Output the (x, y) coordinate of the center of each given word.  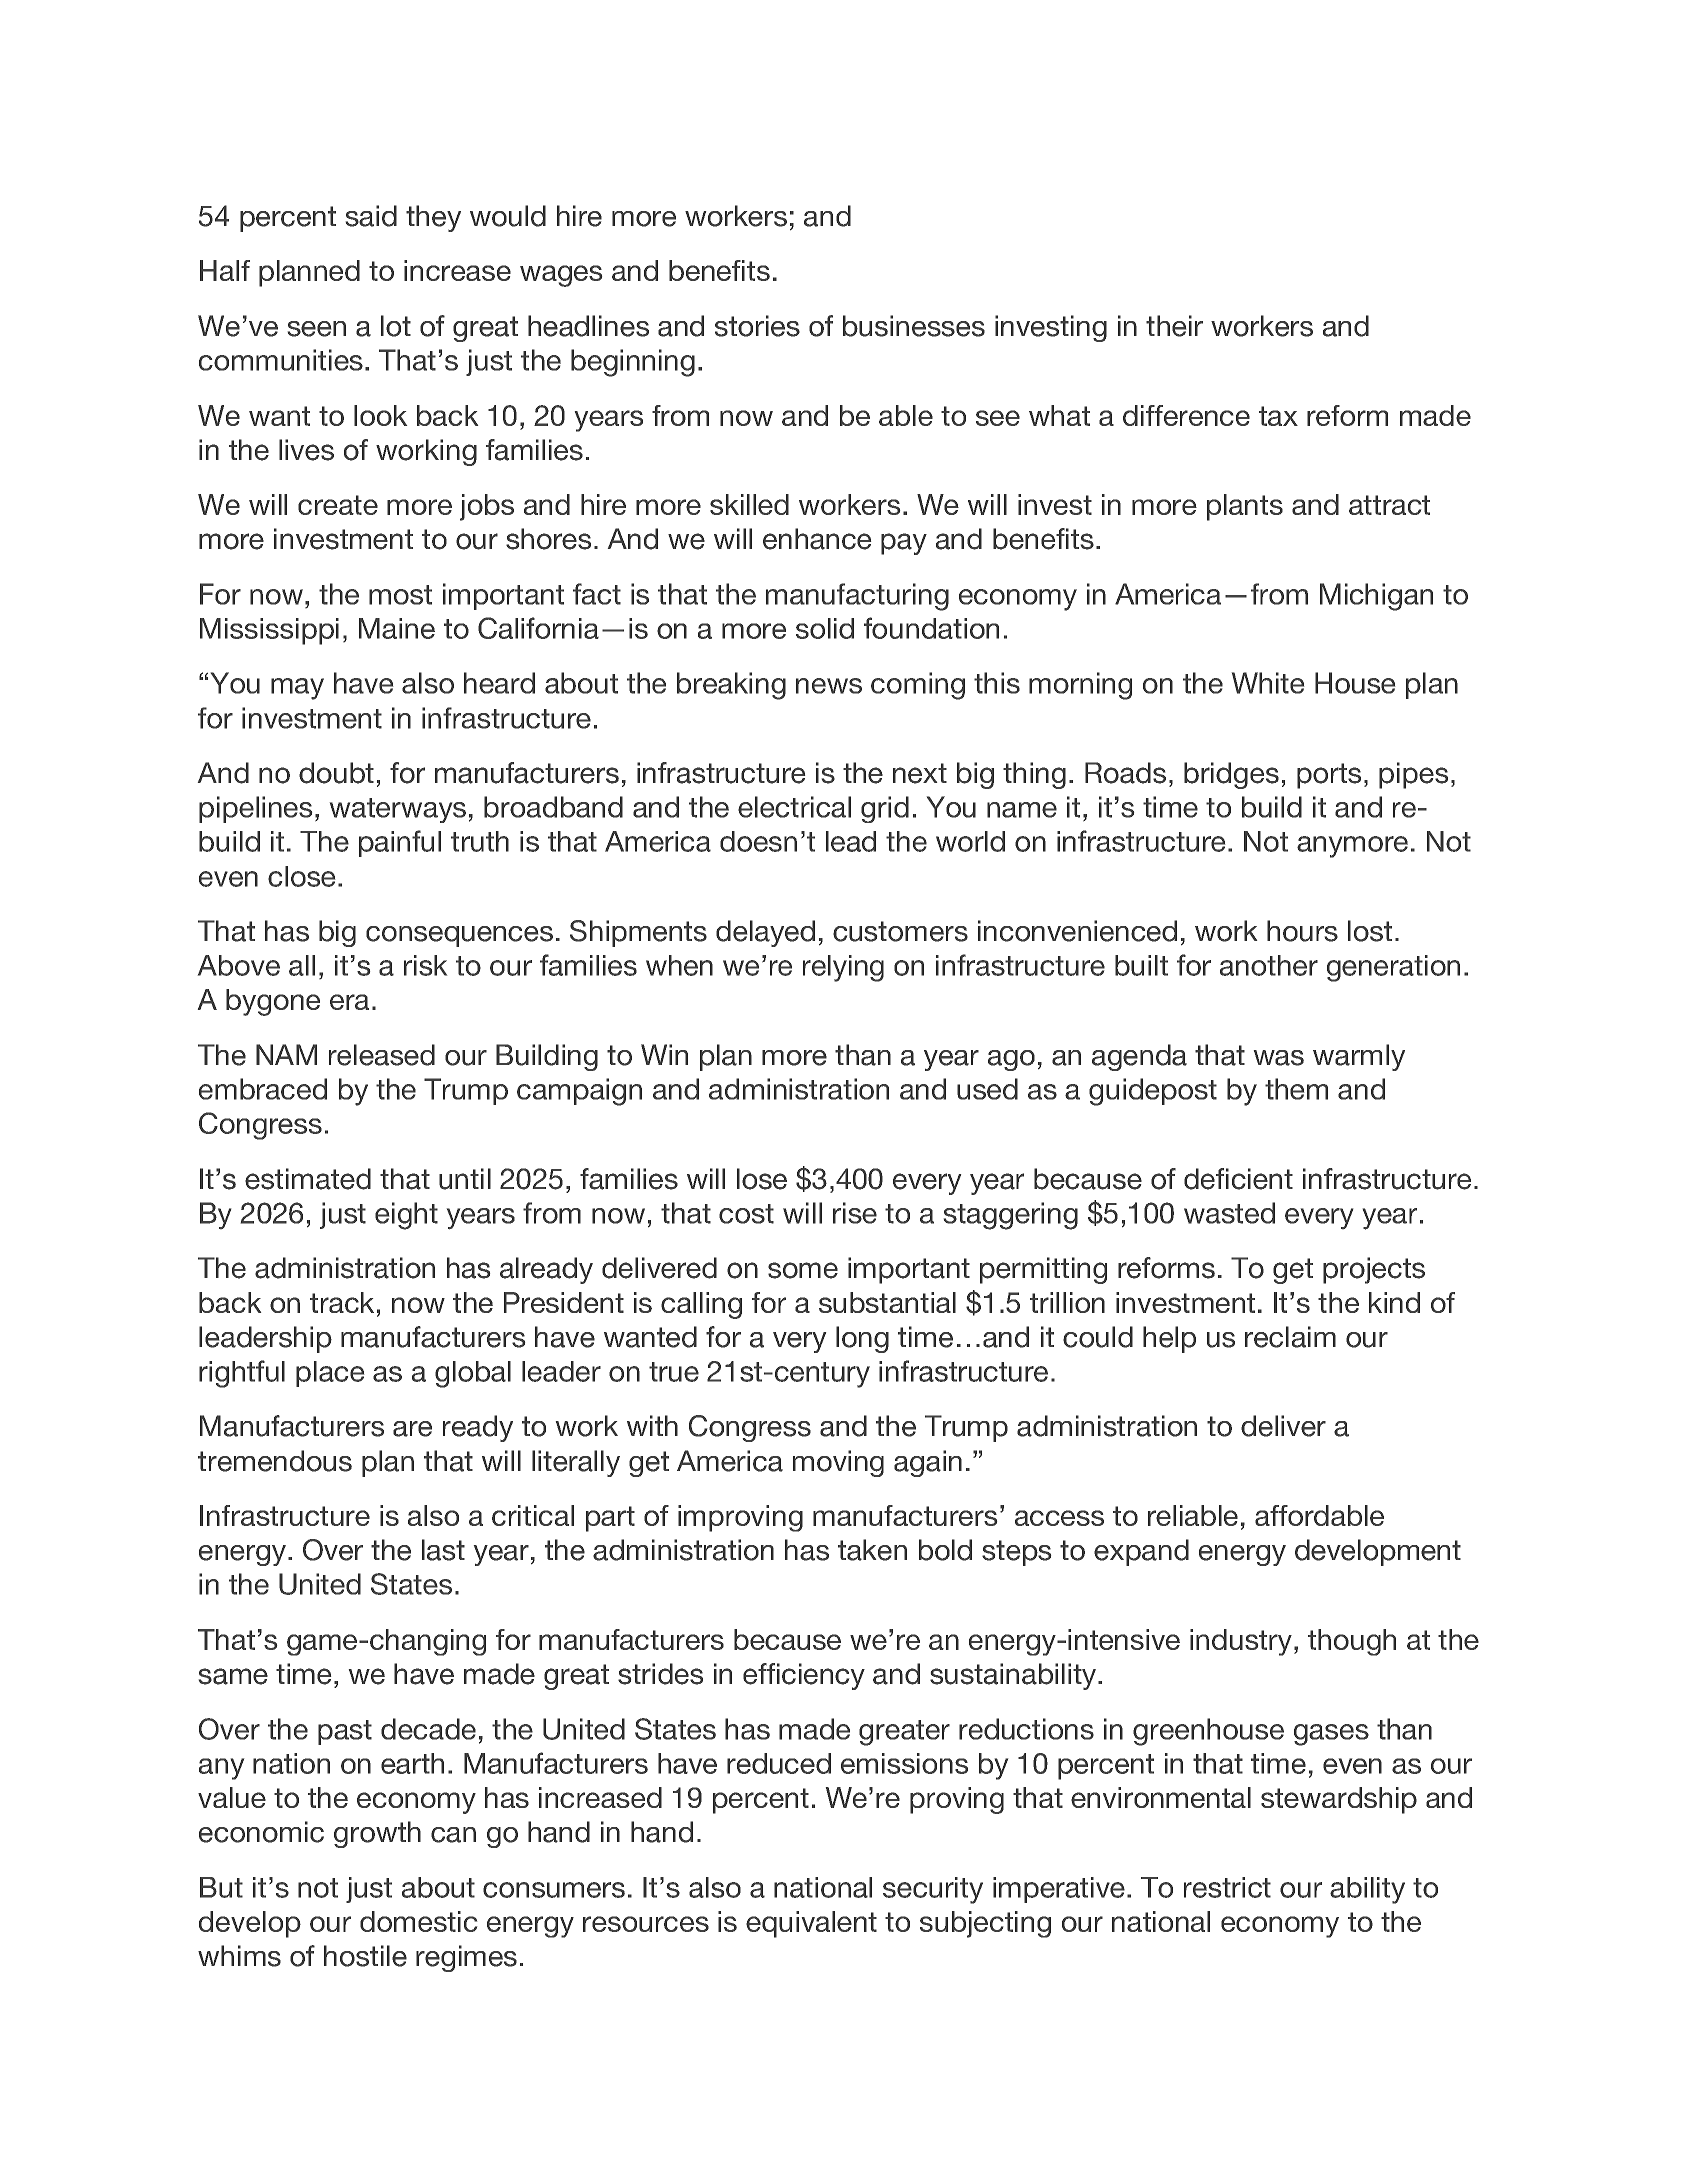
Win (664, 1054)
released (382, 1055)
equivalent (811, 1924)
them (1296, 1089)
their (1174, 326)
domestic (418, 1921)
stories (757, 326)
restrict (1227, 1887)
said (371, 216)
